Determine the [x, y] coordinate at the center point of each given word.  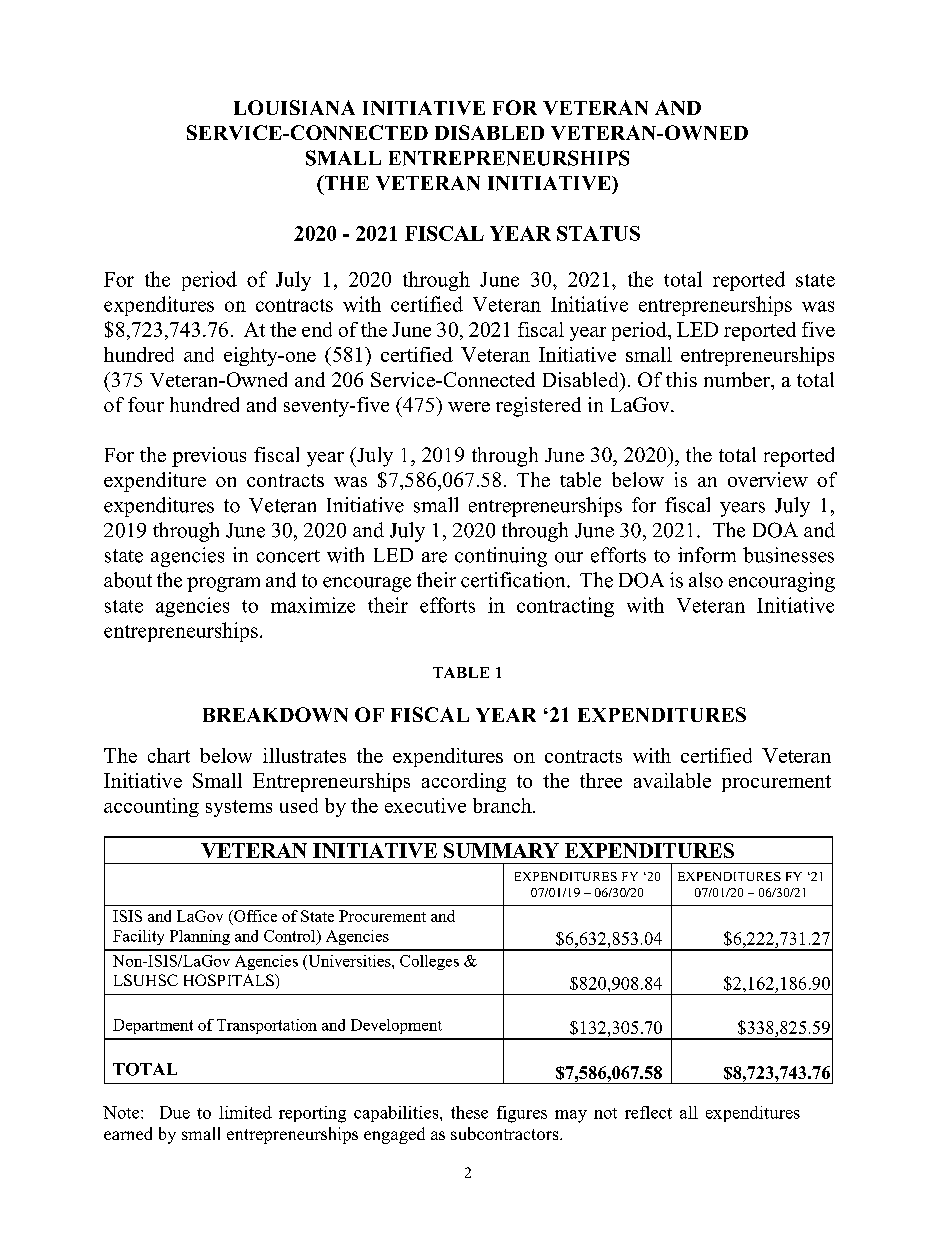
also [706, 580]
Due [175, 1112]
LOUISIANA [294, 107]
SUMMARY [501, 850]
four [146, 404]
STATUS [598, 233]
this [681, 379]
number [738, 379]
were [469, 407]
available [672, 780]
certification [514, 580]
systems [239, 808]
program [223, 584]
